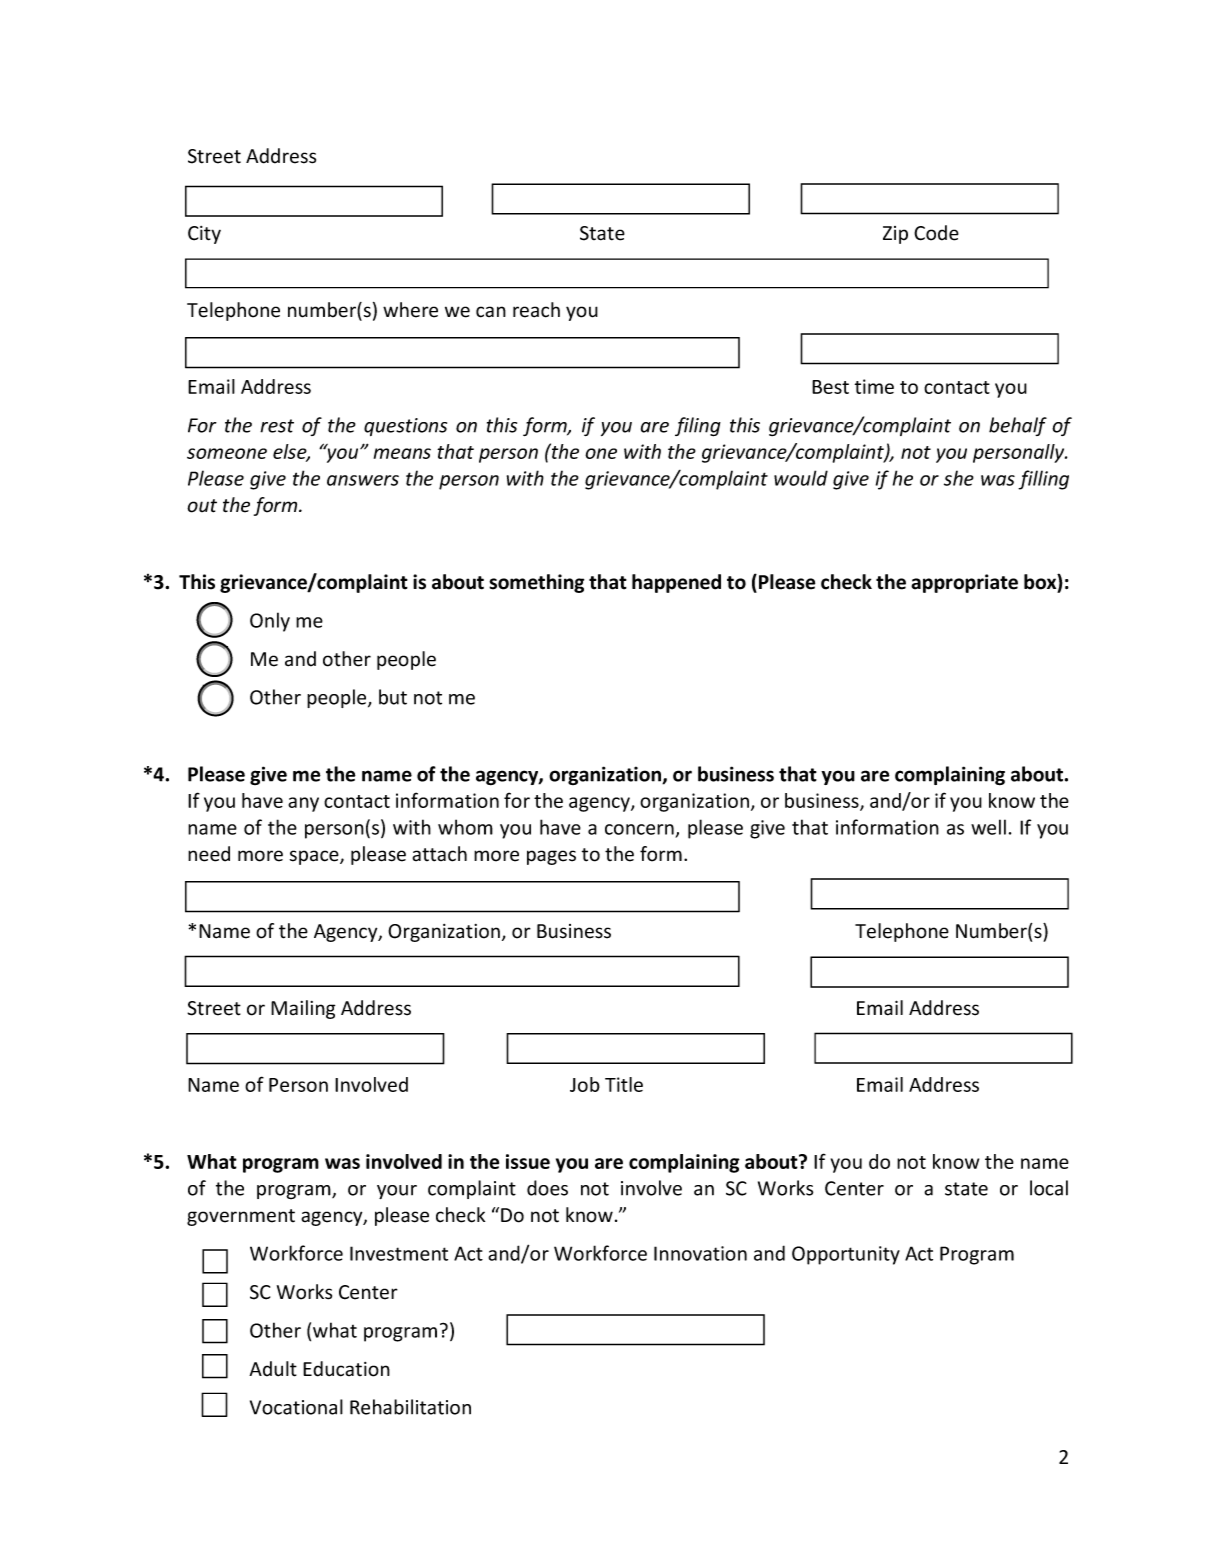 Image resolution: width=1212 pixels, height=1568 pixels. What do you see at coordinates (363, 480) in the screenshot?
I see `answers` at bounding box center [363, 480].
